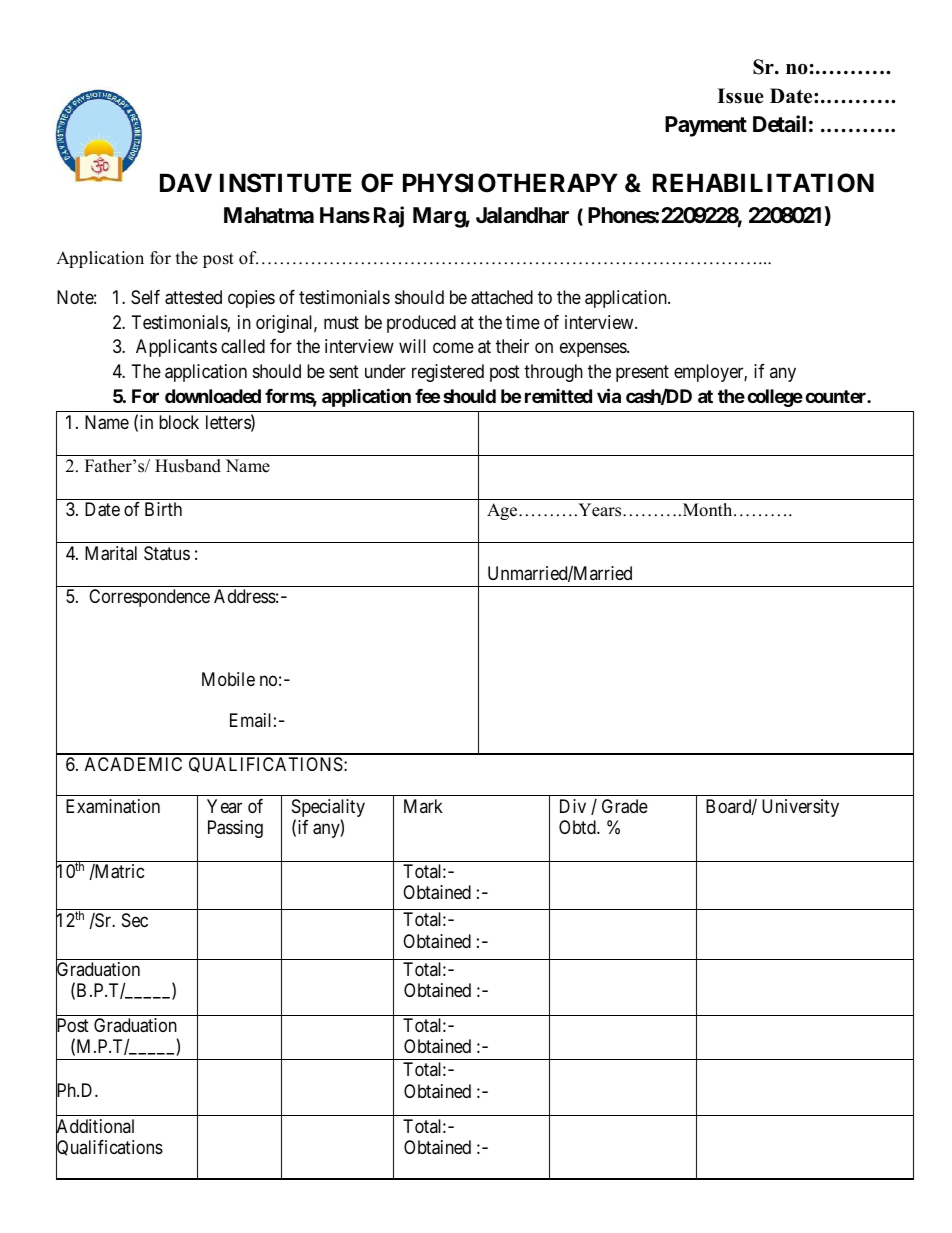  I want to click on University, so click(800, 808).
